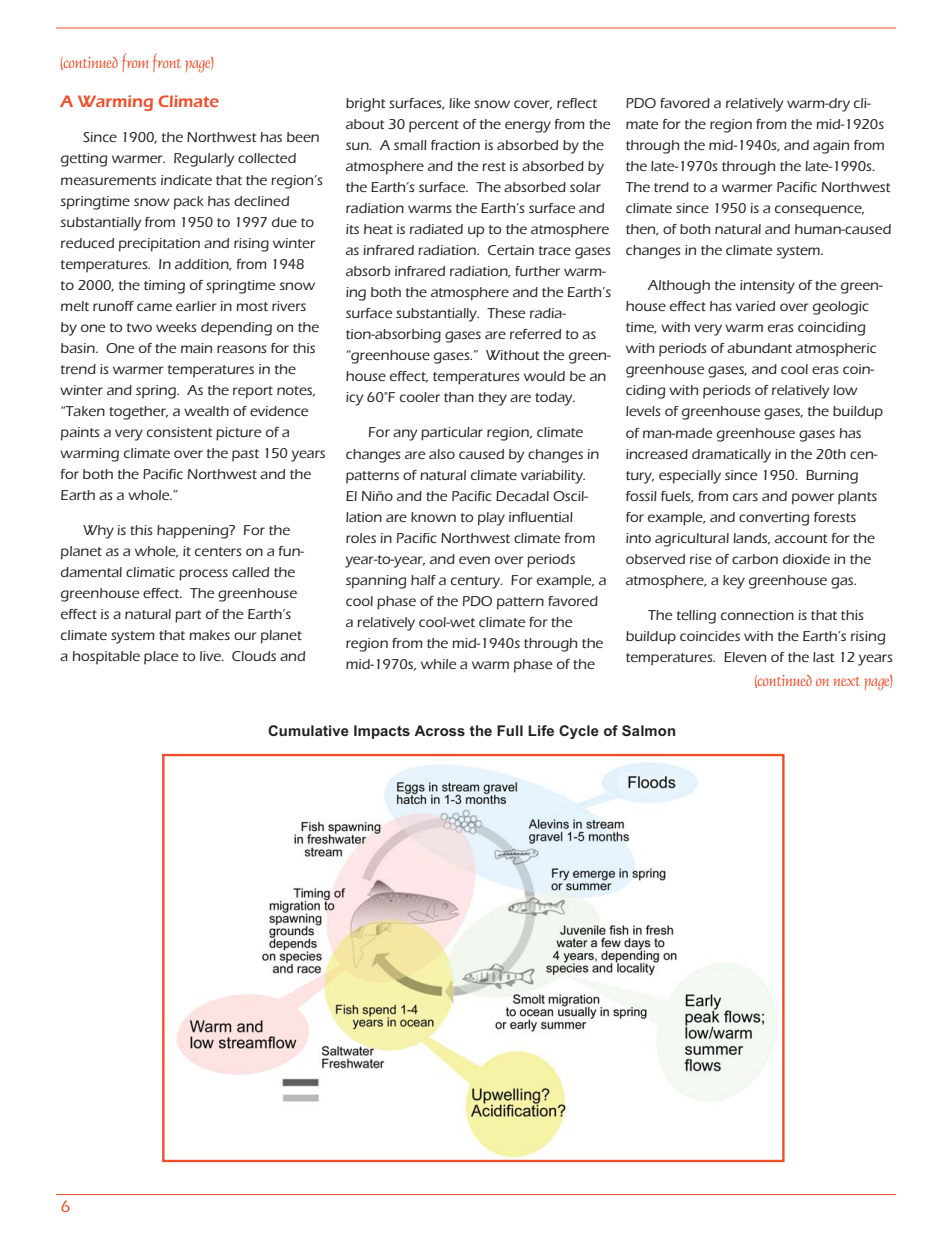 This screenshot has width=952, height=1233. I want to click on like, so click(459, 103).
